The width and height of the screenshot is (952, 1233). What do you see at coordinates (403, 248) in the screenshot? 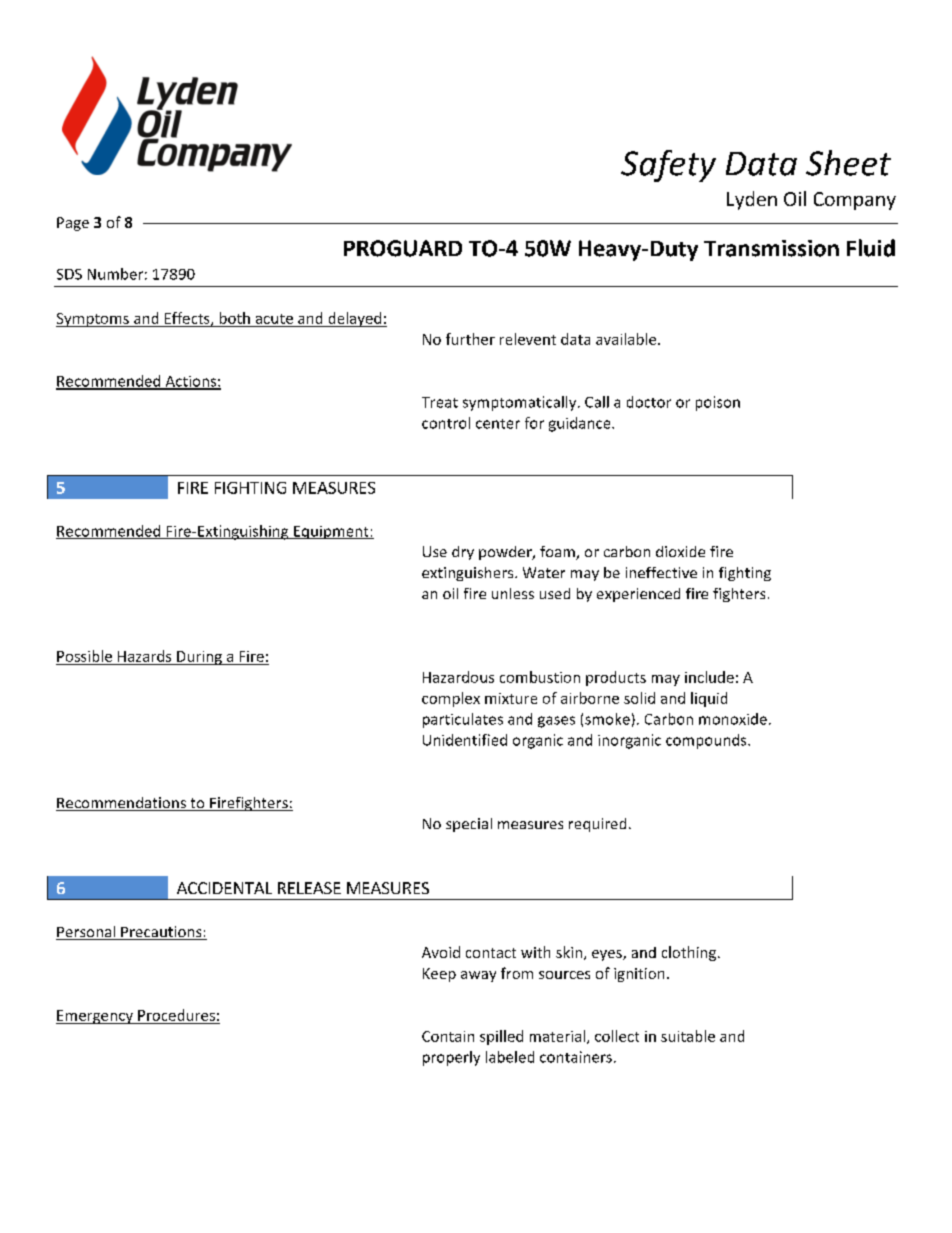
I see `PROGUARD` at bounding box center [403, 248].
